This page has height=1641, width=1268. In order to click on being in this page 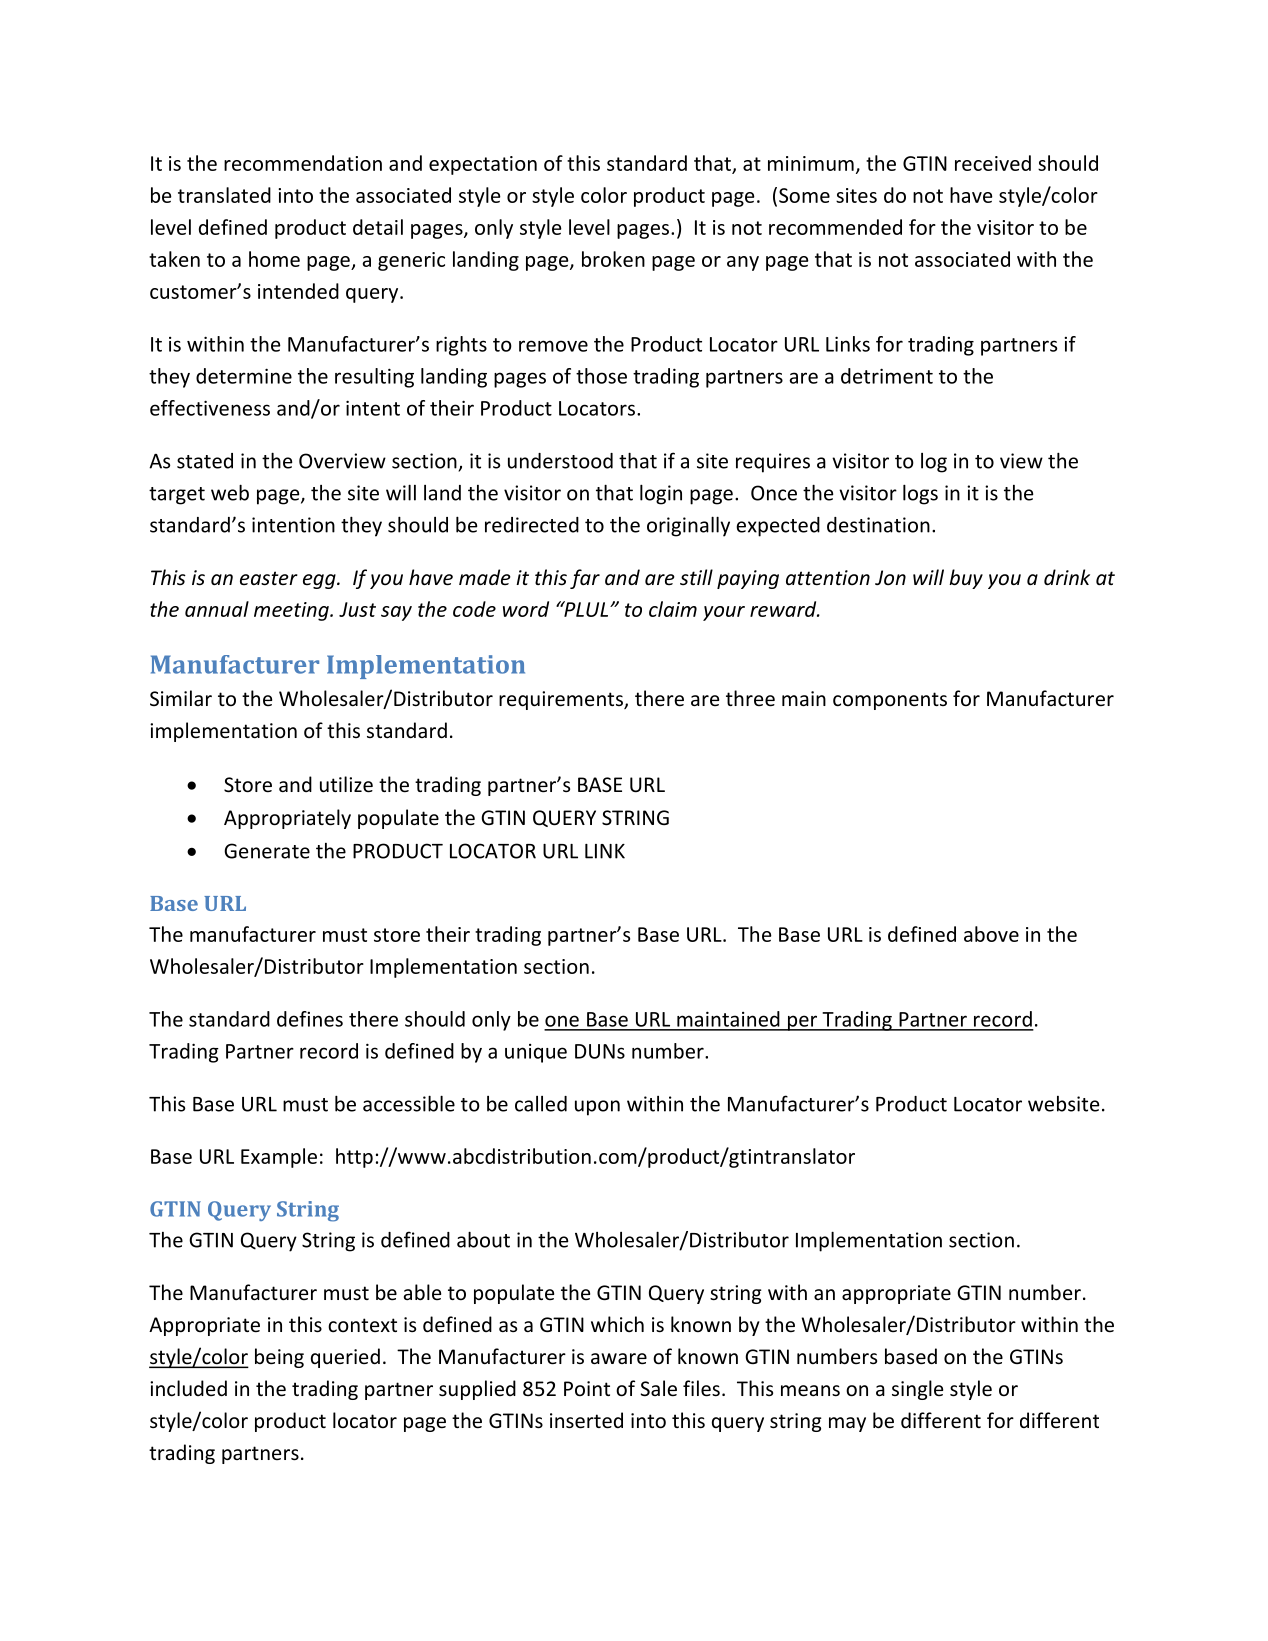, I will do `click(279, 1358)`.
